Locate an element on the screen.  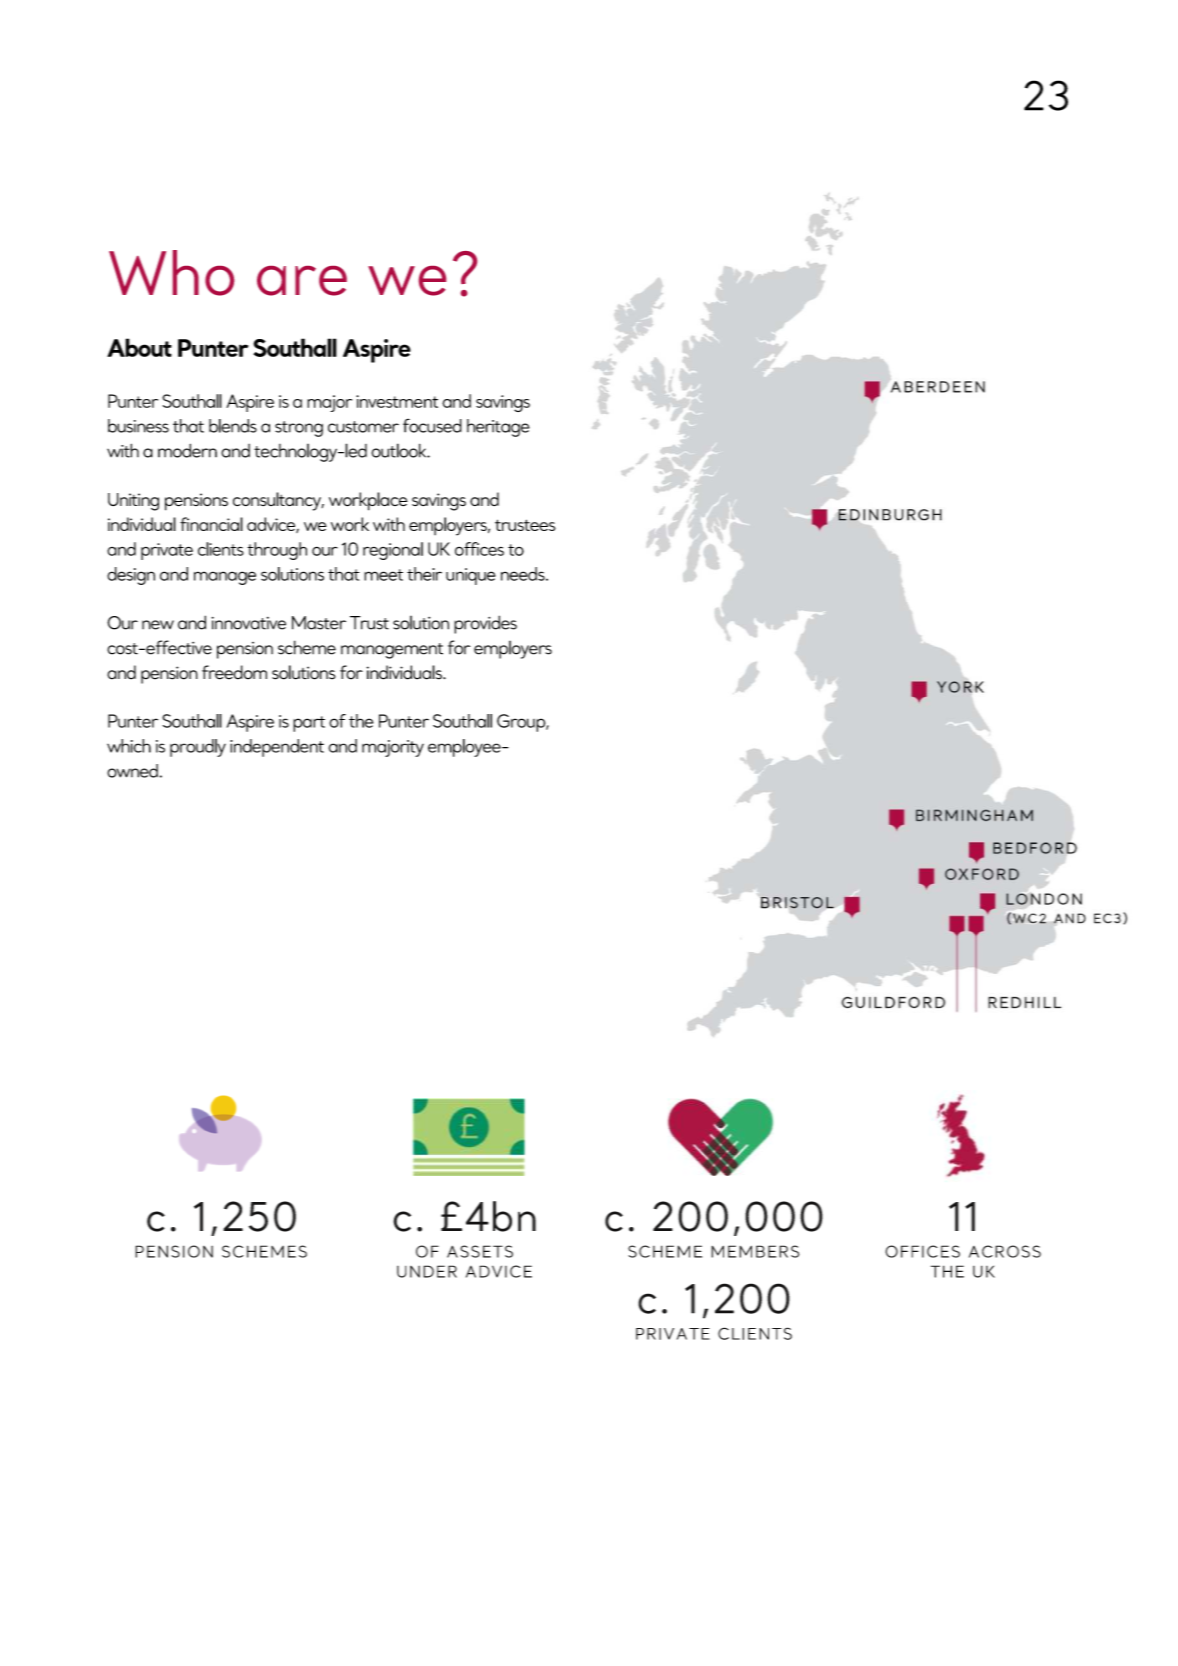
proudly is located at coordinates (198, 748).
